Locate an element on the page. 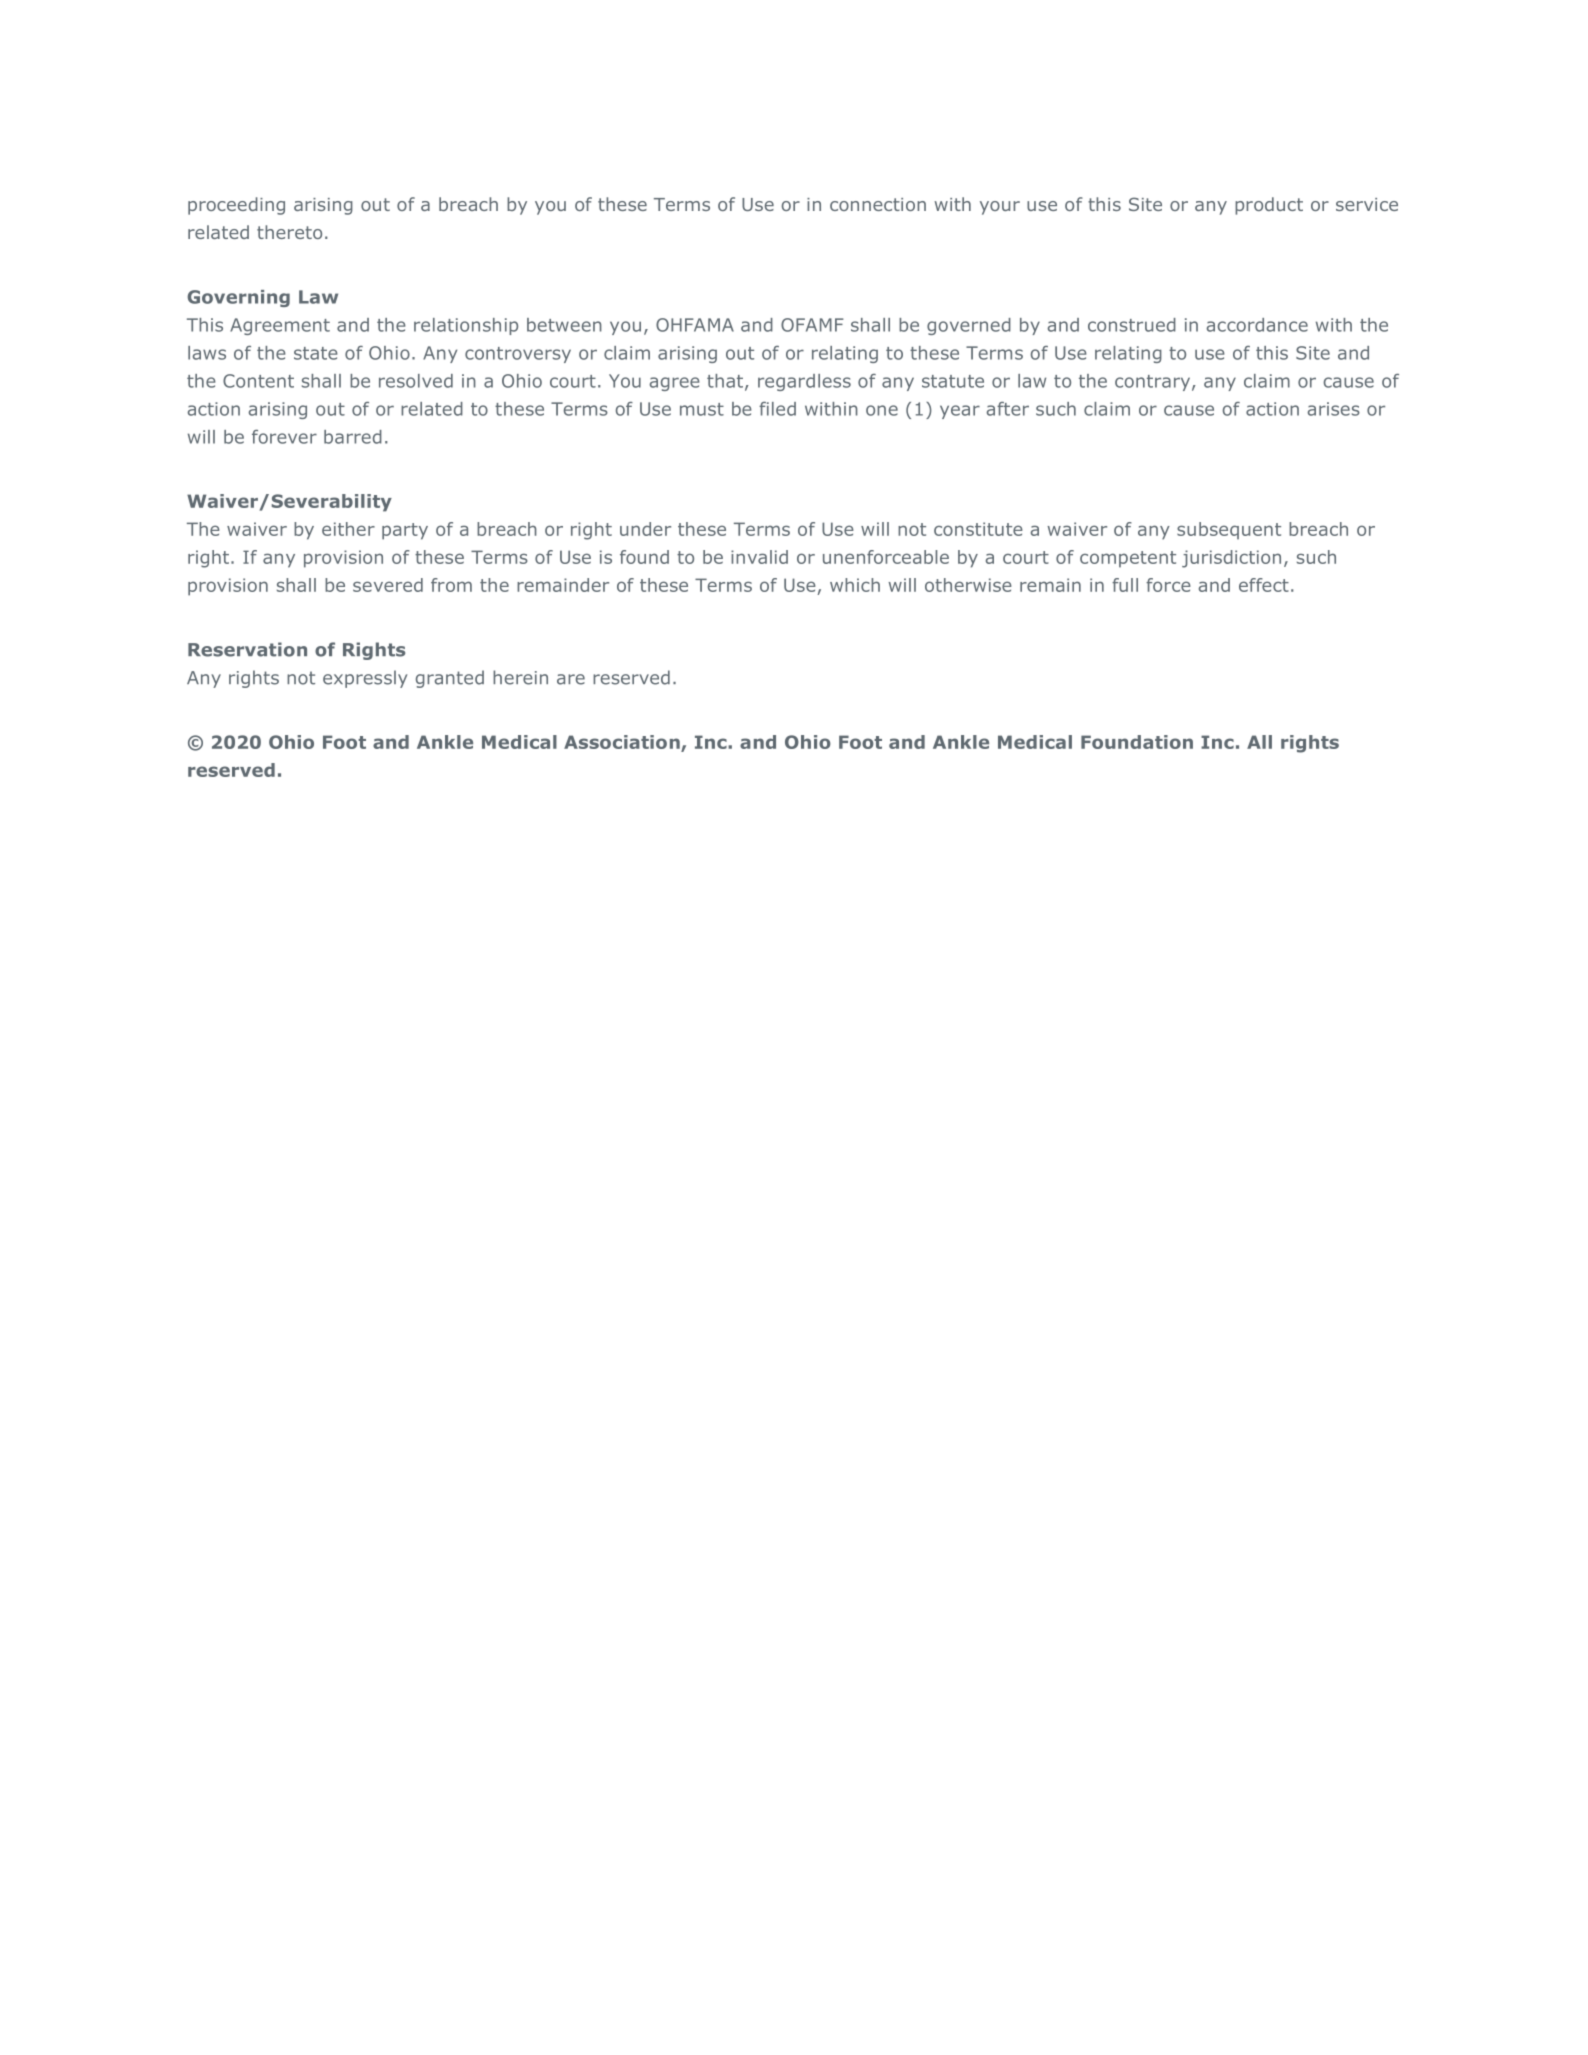 The height and width of the document is (2055, 1588). expressly is located at coordinates (365, 679).
